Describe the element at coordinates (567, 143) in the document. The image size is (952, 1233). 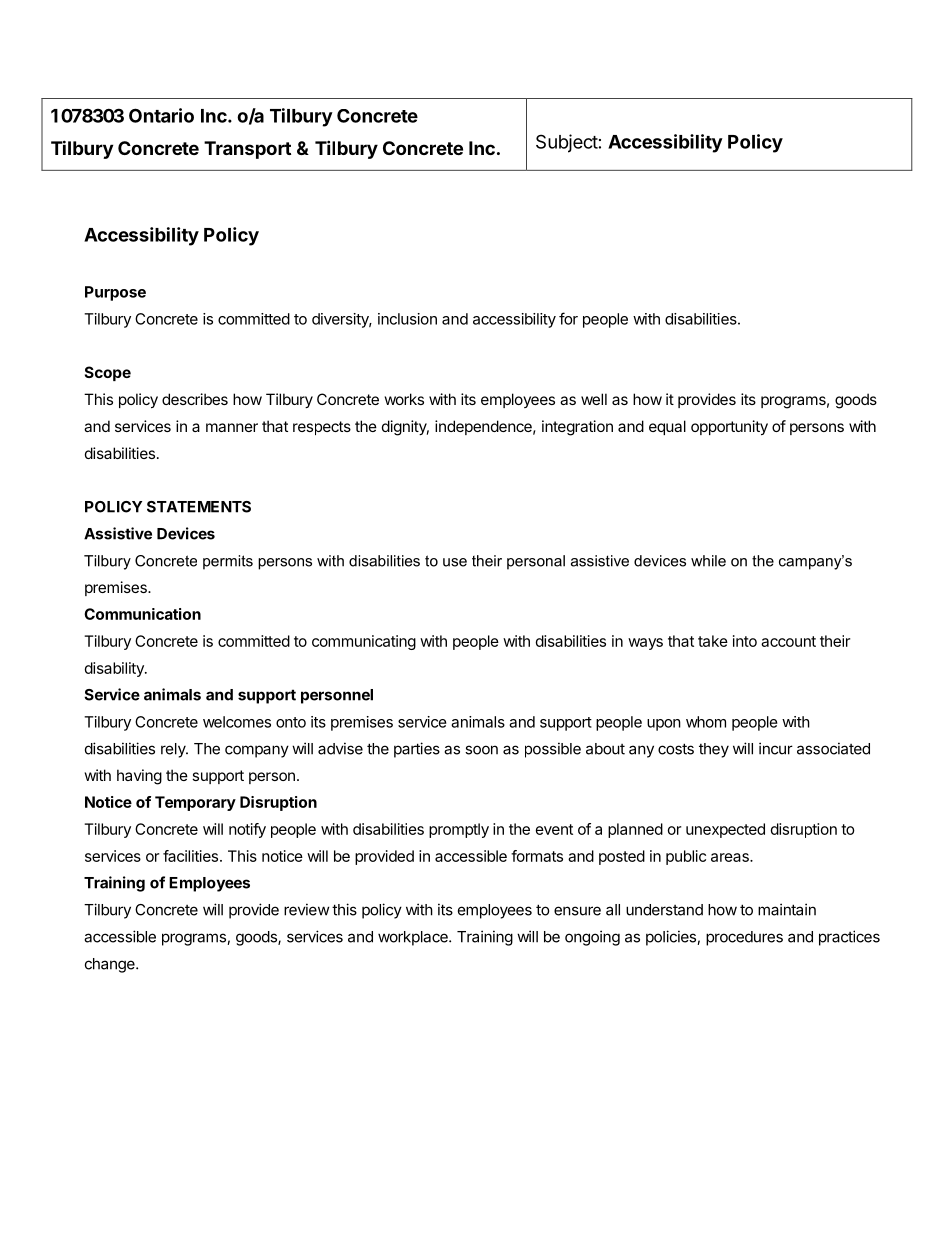
I see `Subject` at that location.
